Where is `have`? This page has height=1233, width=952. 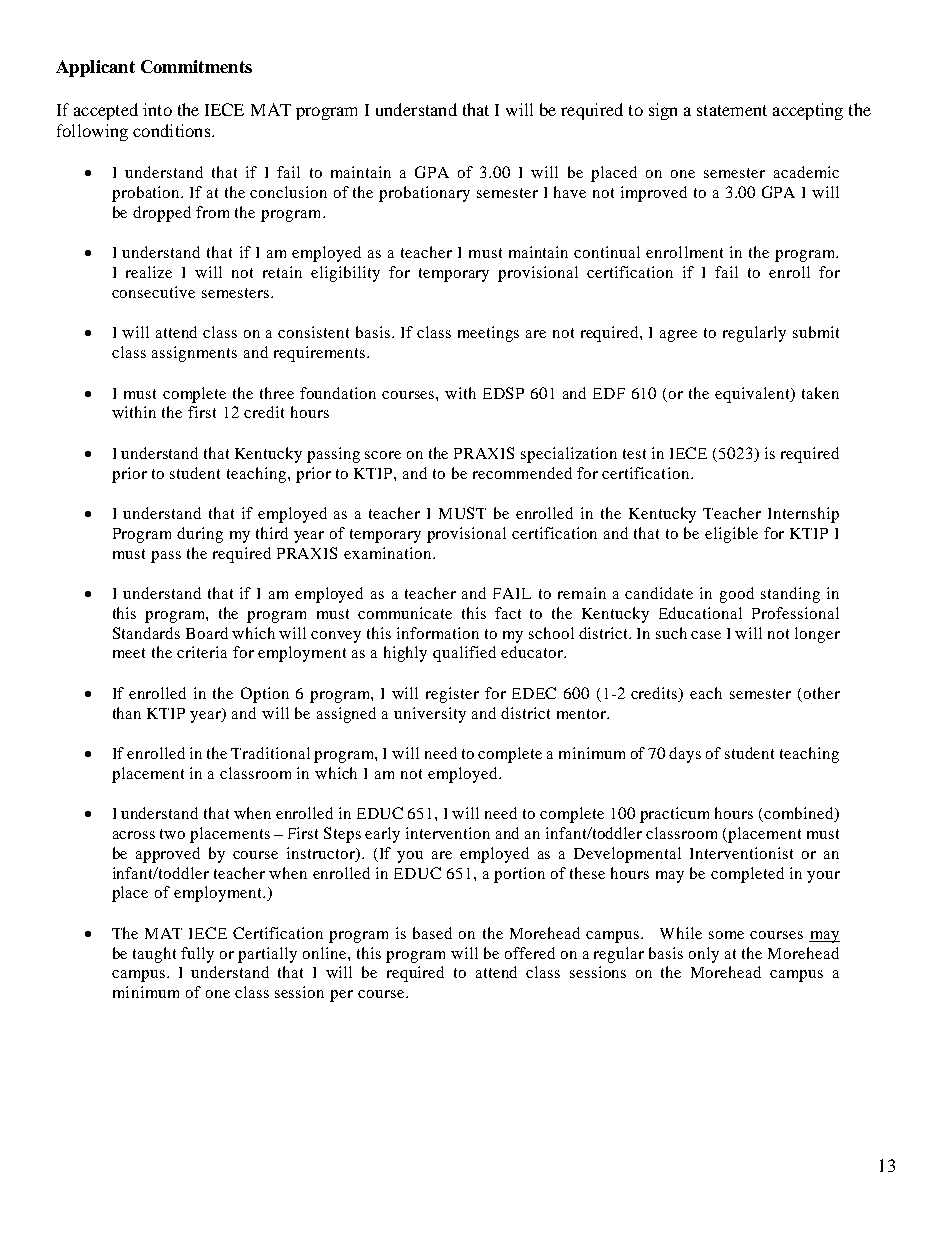
have is located at coordinates (570, 192).
